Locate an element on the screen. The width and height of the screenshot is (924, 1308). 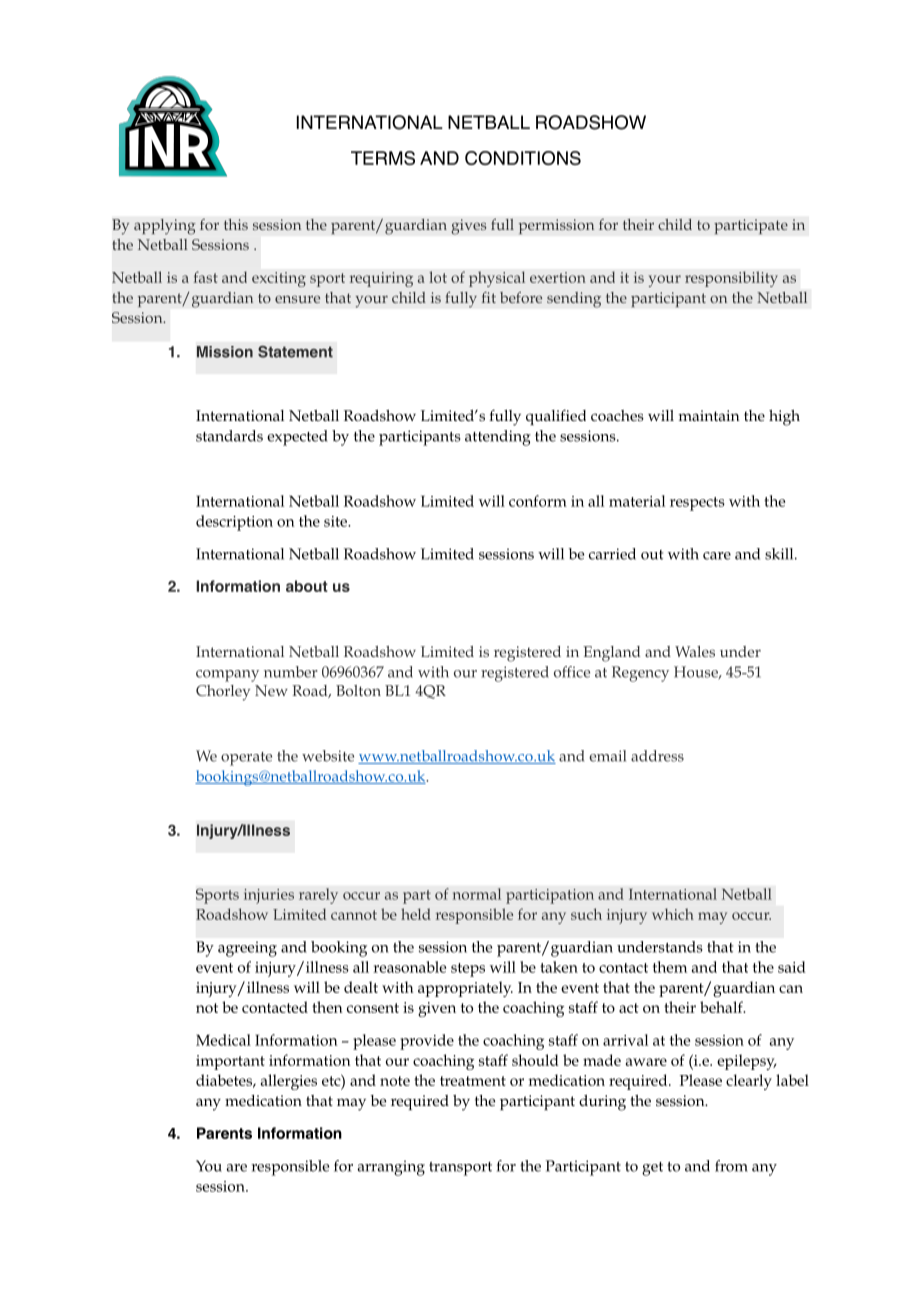
description is located at coordinates (234, 523).
